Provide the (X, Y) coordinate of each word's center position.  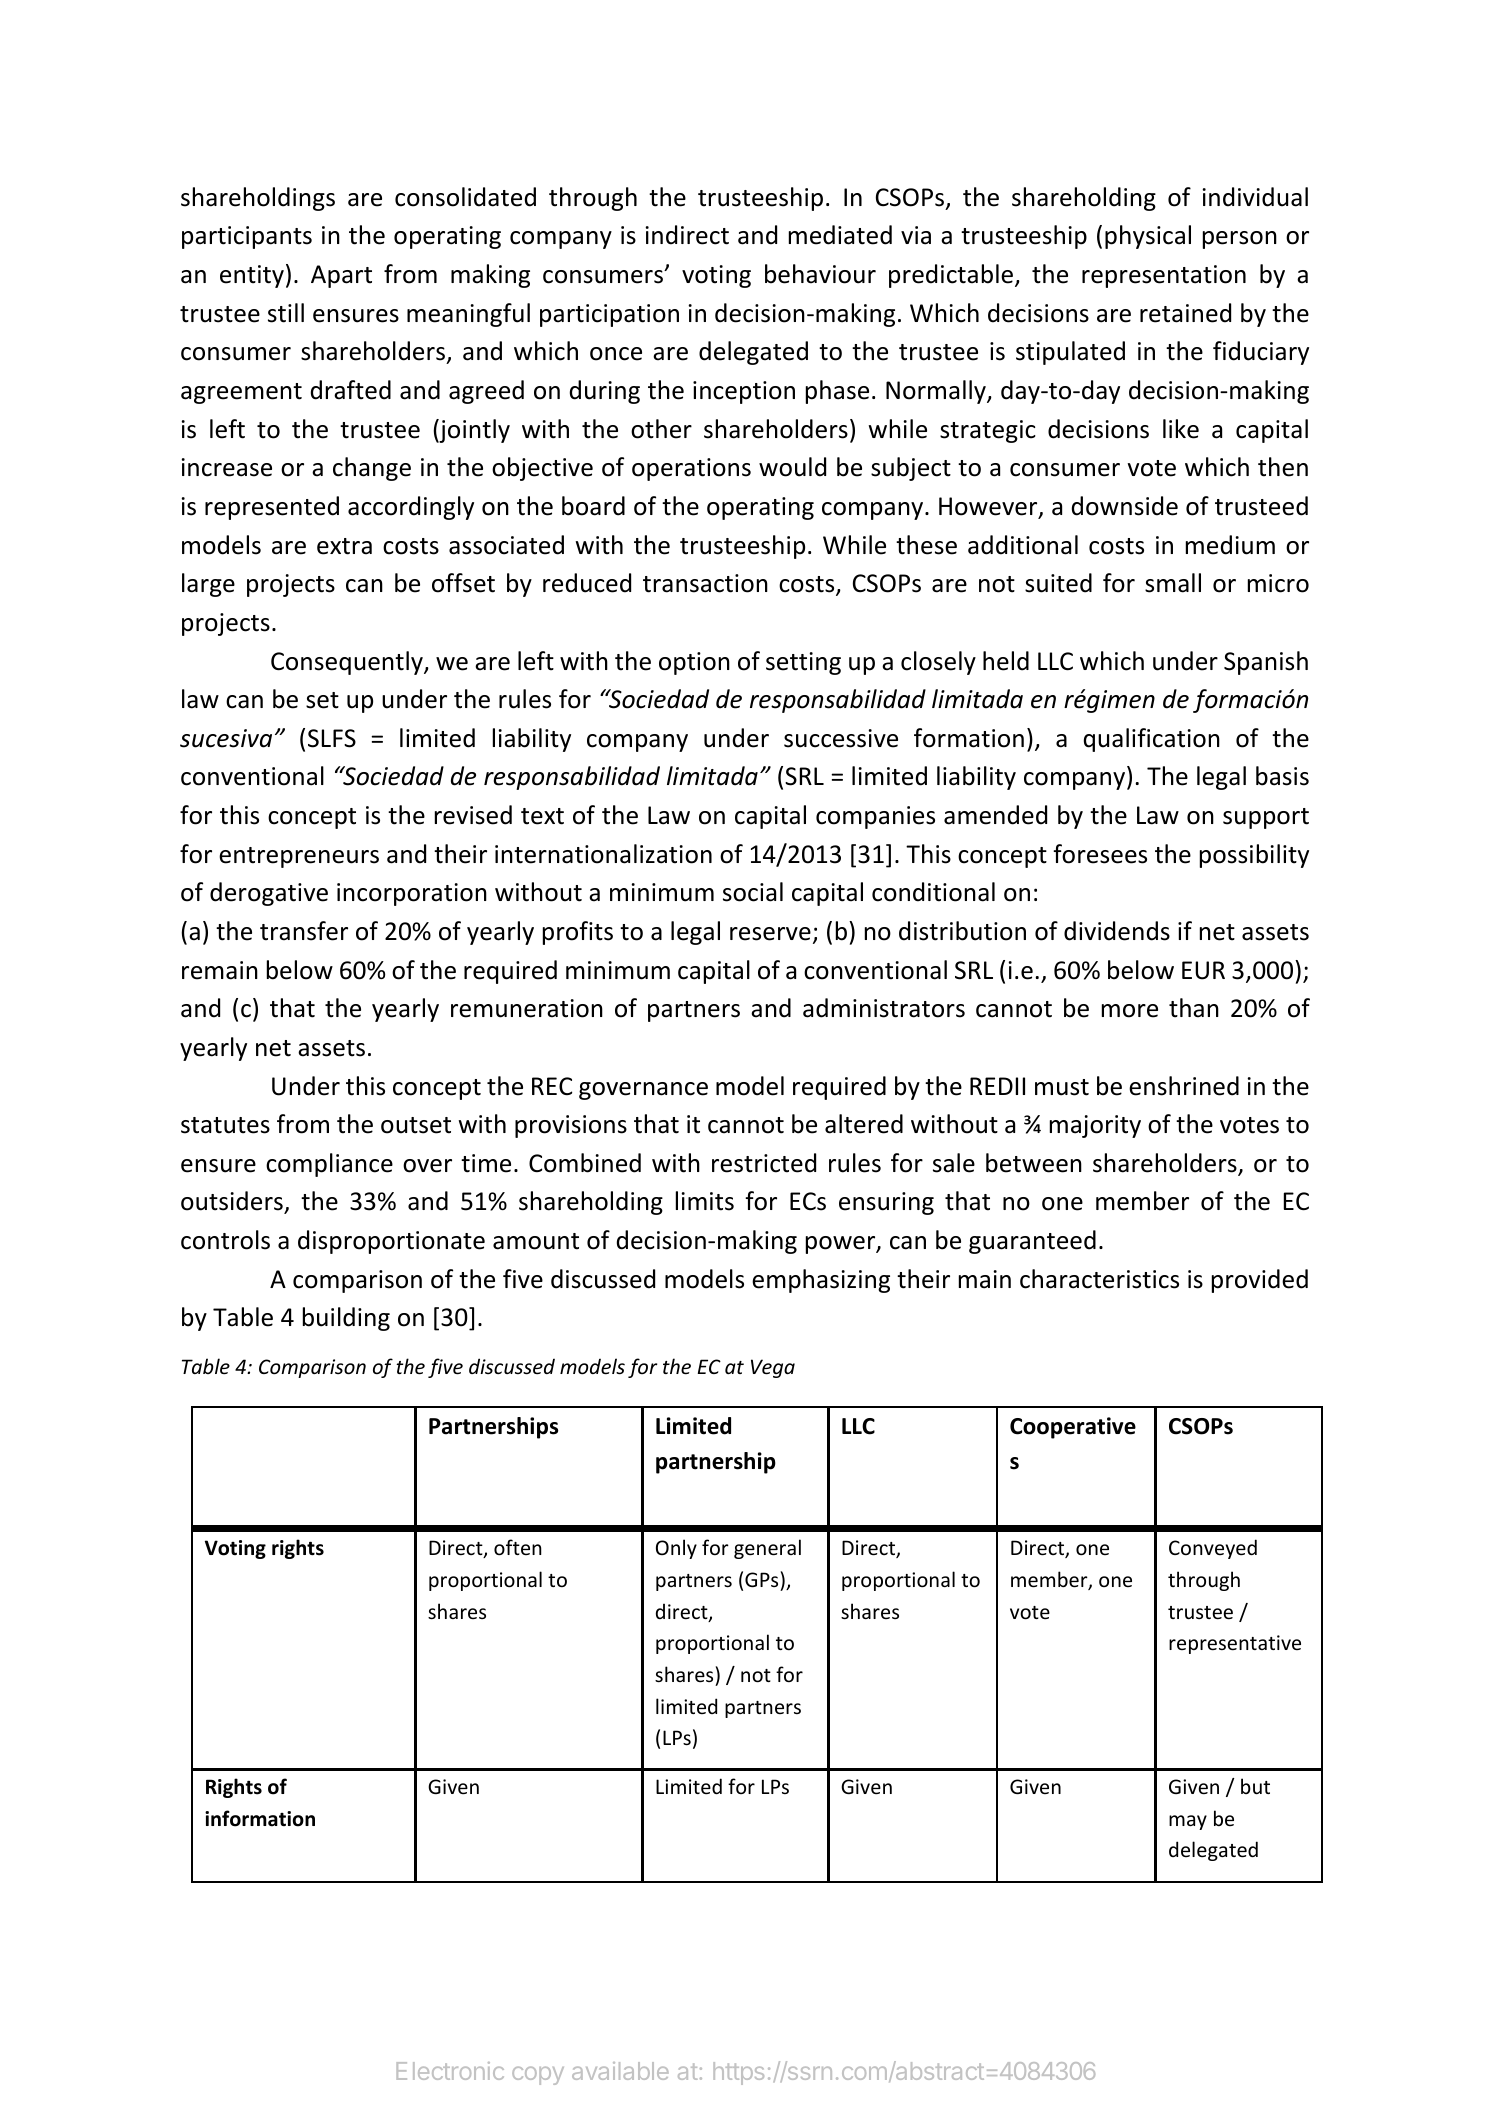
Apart (341, 276)
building (346, 1319)
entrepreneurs (299, 857)
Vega (773, 1368)
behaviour (820, 274)
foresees (1100, 854)
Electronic (450, 2071)
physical (1148, 237)
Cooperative (1073, 1428)
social (753, 892)
